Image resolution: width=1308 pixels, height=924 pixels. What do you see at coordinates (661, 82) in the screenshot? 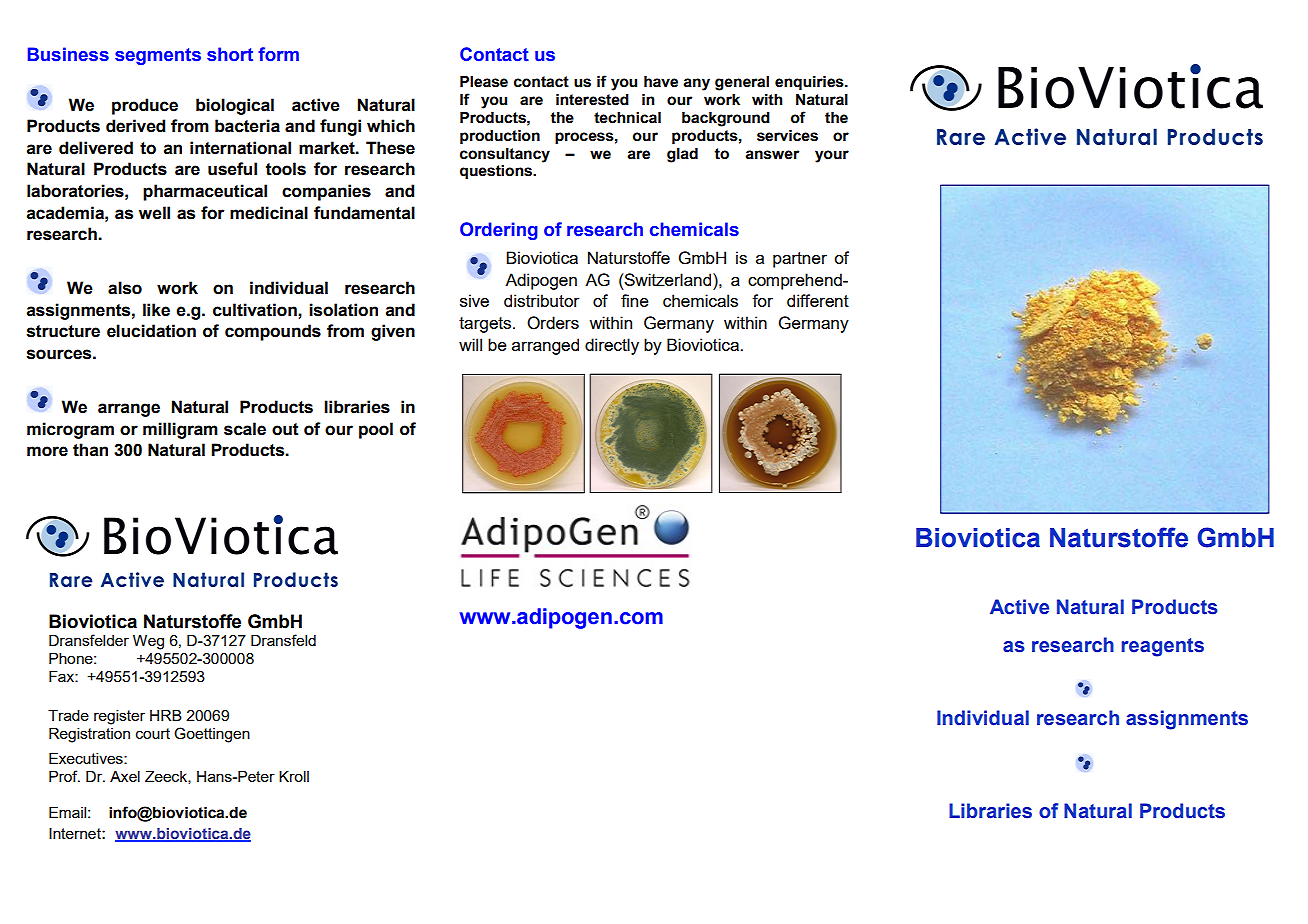
I see `have` at bounding box center [661, 82].
